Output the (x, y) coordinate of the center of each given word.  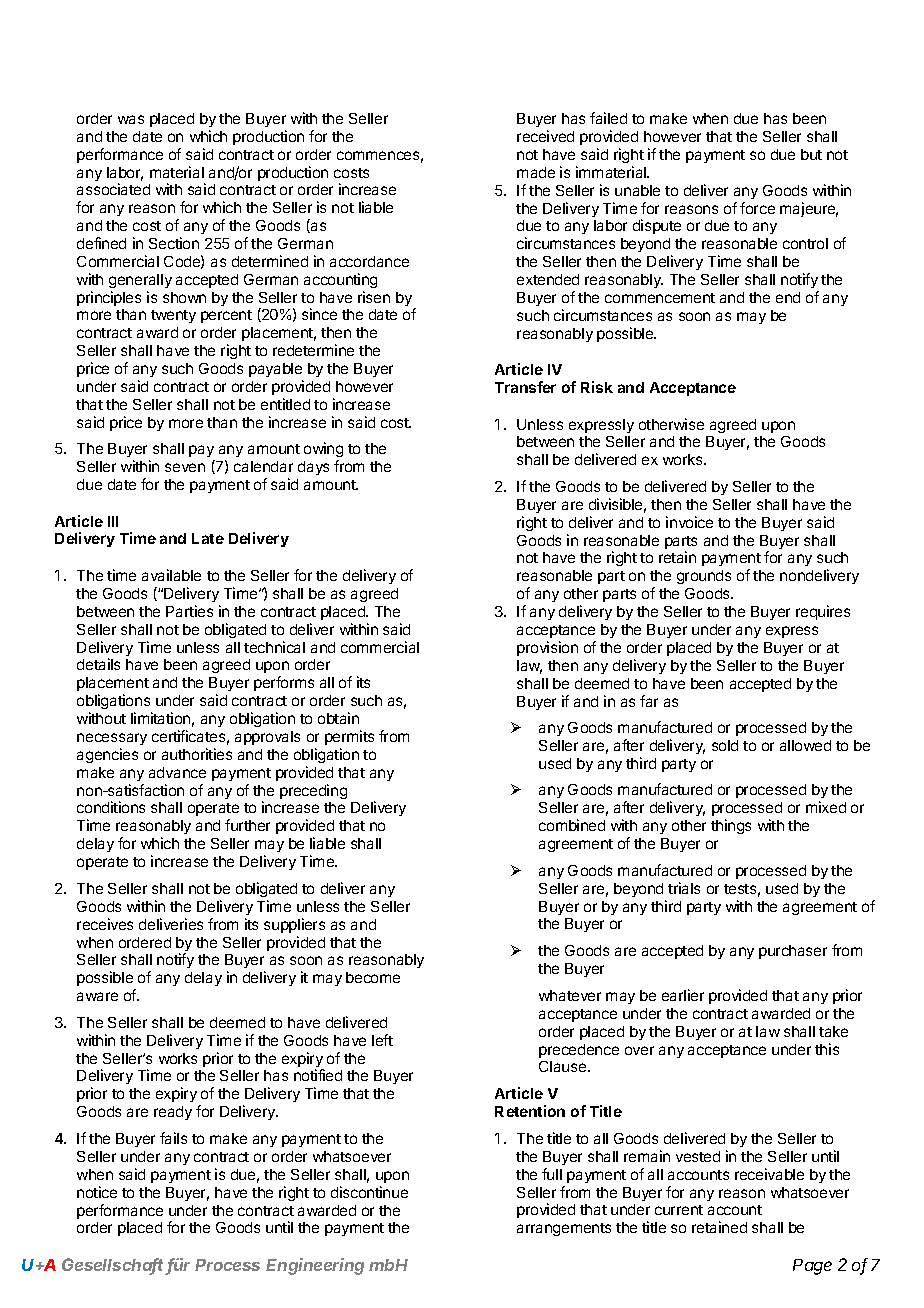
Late (208, 538)
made (536, 172)
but (811, 154)
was (131, 119)
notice (97, 1192)
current (679, 1210)
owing (323, 451)
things (731, 826)
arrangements (564, 1229)
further (247, 825)
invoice (689, 522)
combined (572, 825)
